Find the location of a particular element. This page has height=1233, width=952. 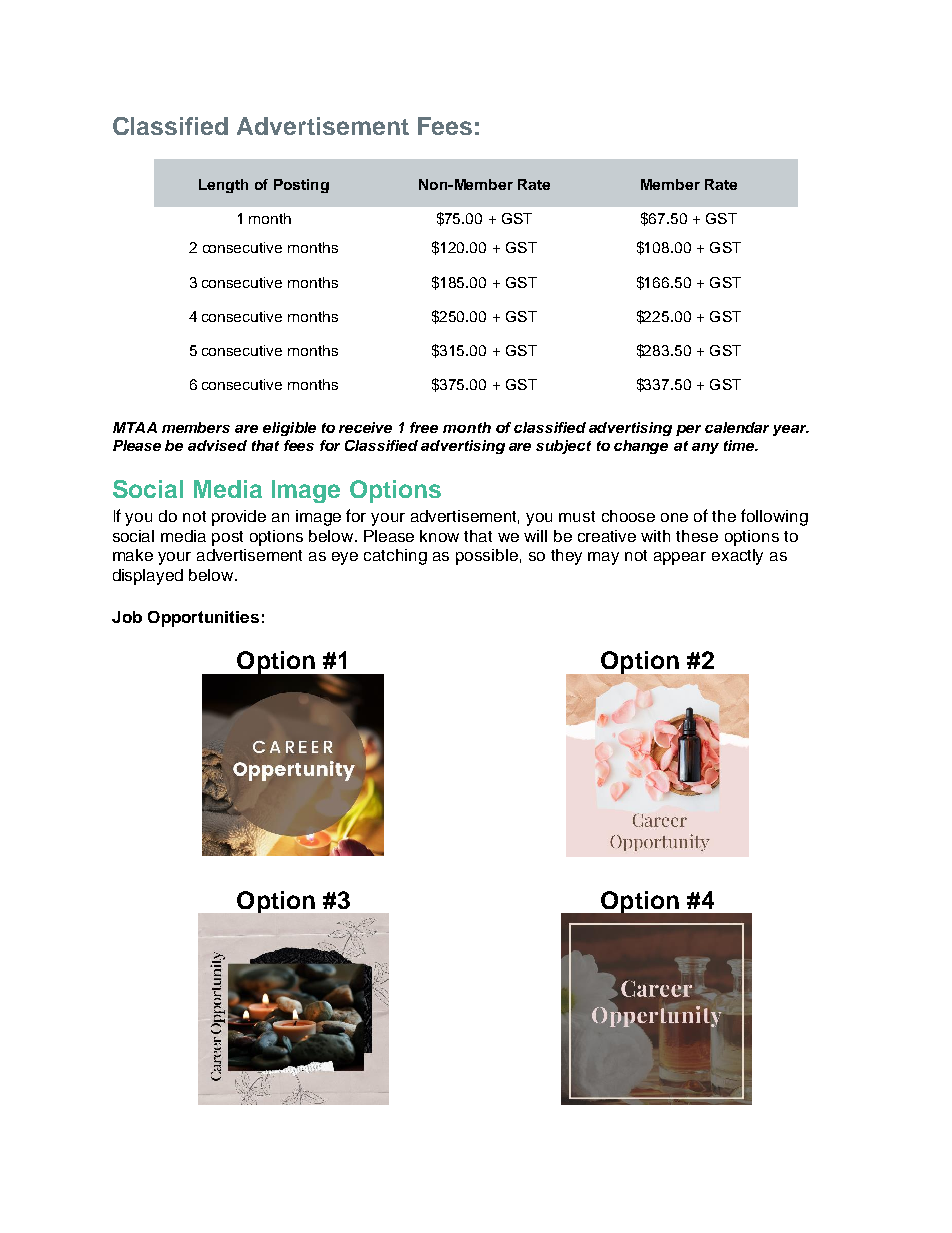

Length is located at coordinates (223, 186).
